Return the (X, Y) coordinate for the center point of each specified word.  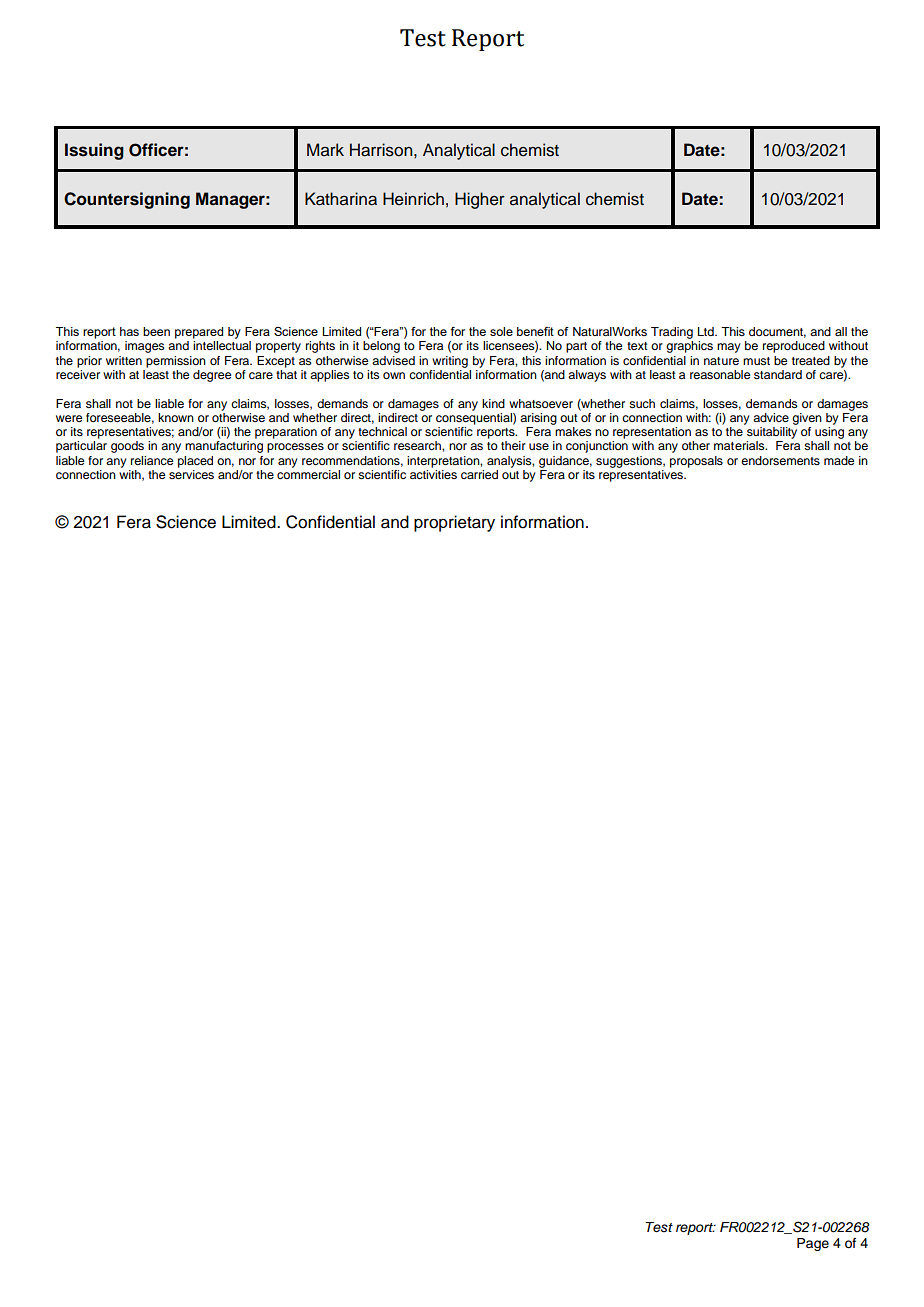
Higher (480, 200)
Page (813, 1244)
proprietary (454, 523)
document (777, 332)
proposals (696, 462)
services (191, 474)
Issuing (94, 151)
